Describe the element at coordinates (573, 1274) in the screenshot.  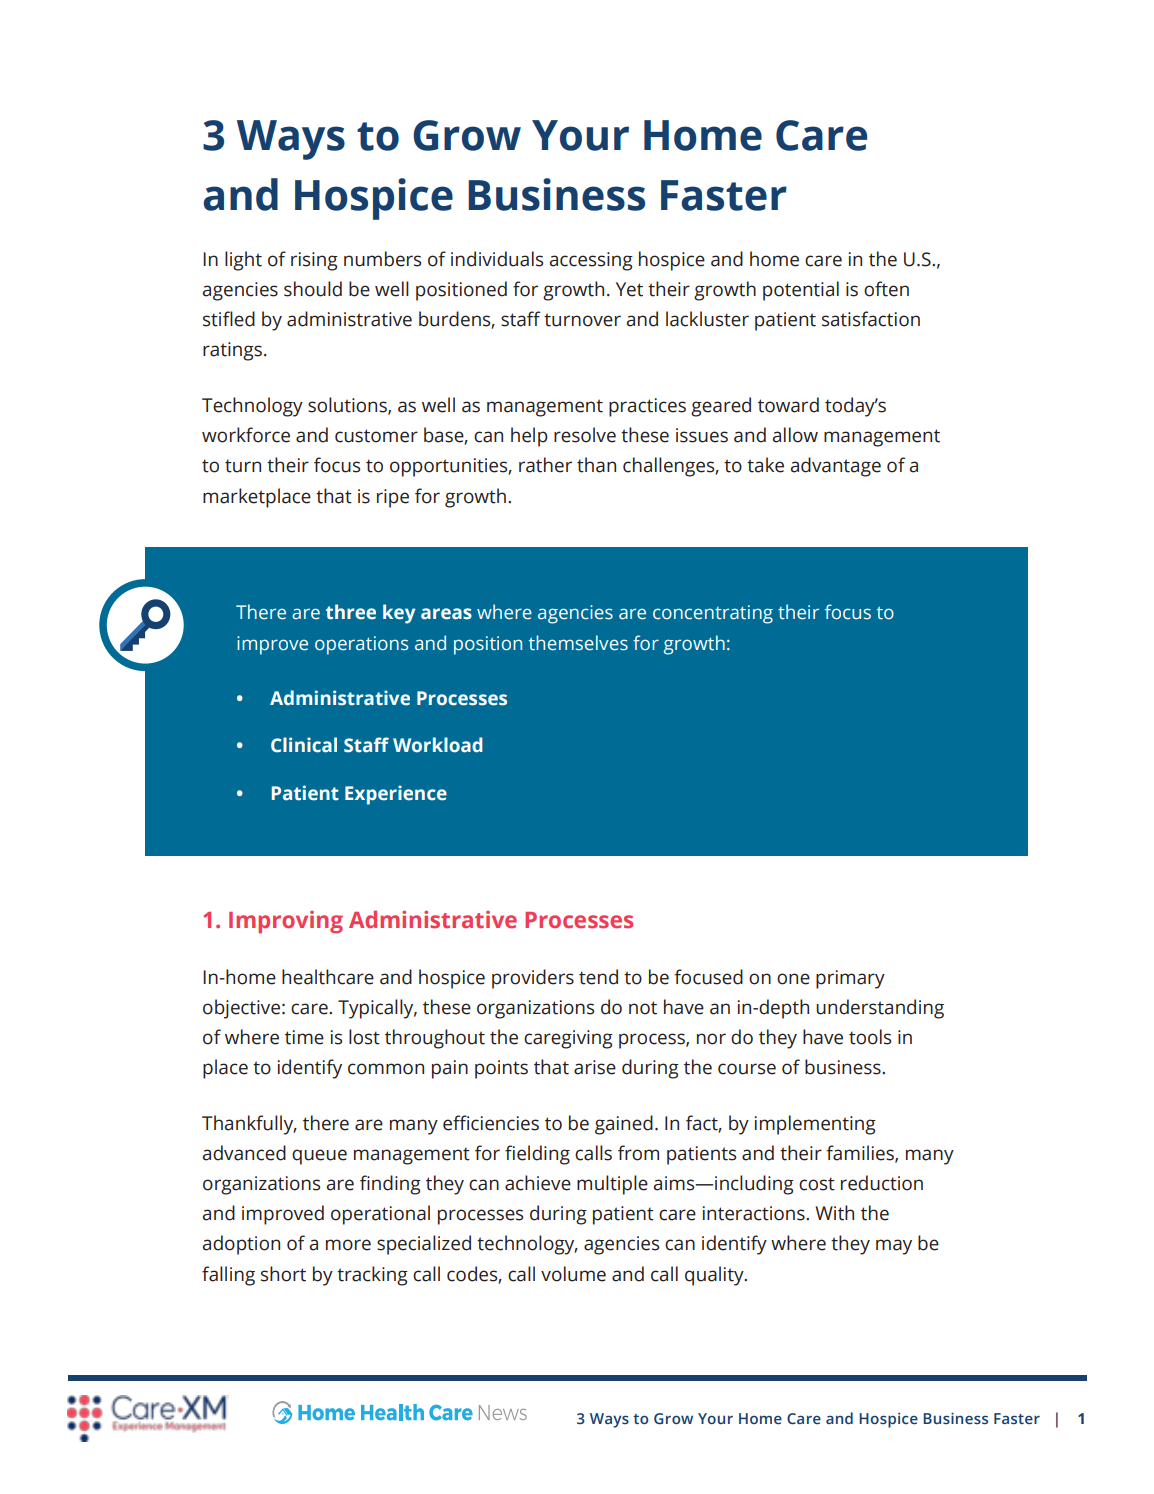
I see `volume` at that location.
